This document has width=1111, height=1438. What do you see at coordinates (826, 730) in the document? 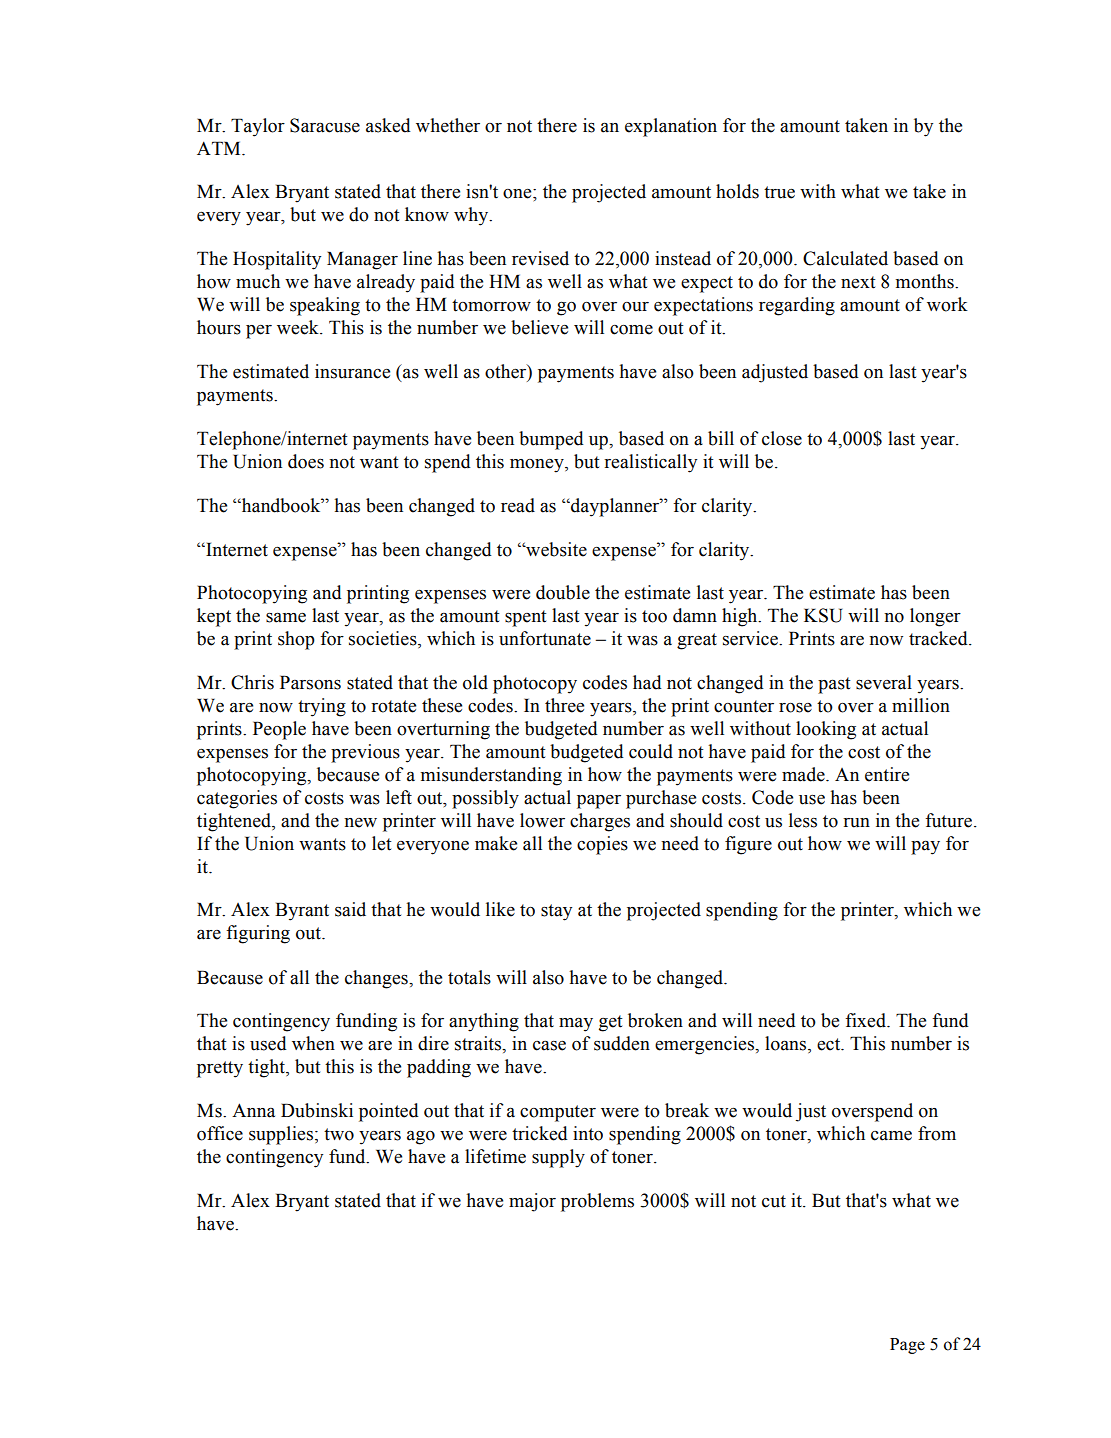
I see `looking` at bounding box center [826, 730].
